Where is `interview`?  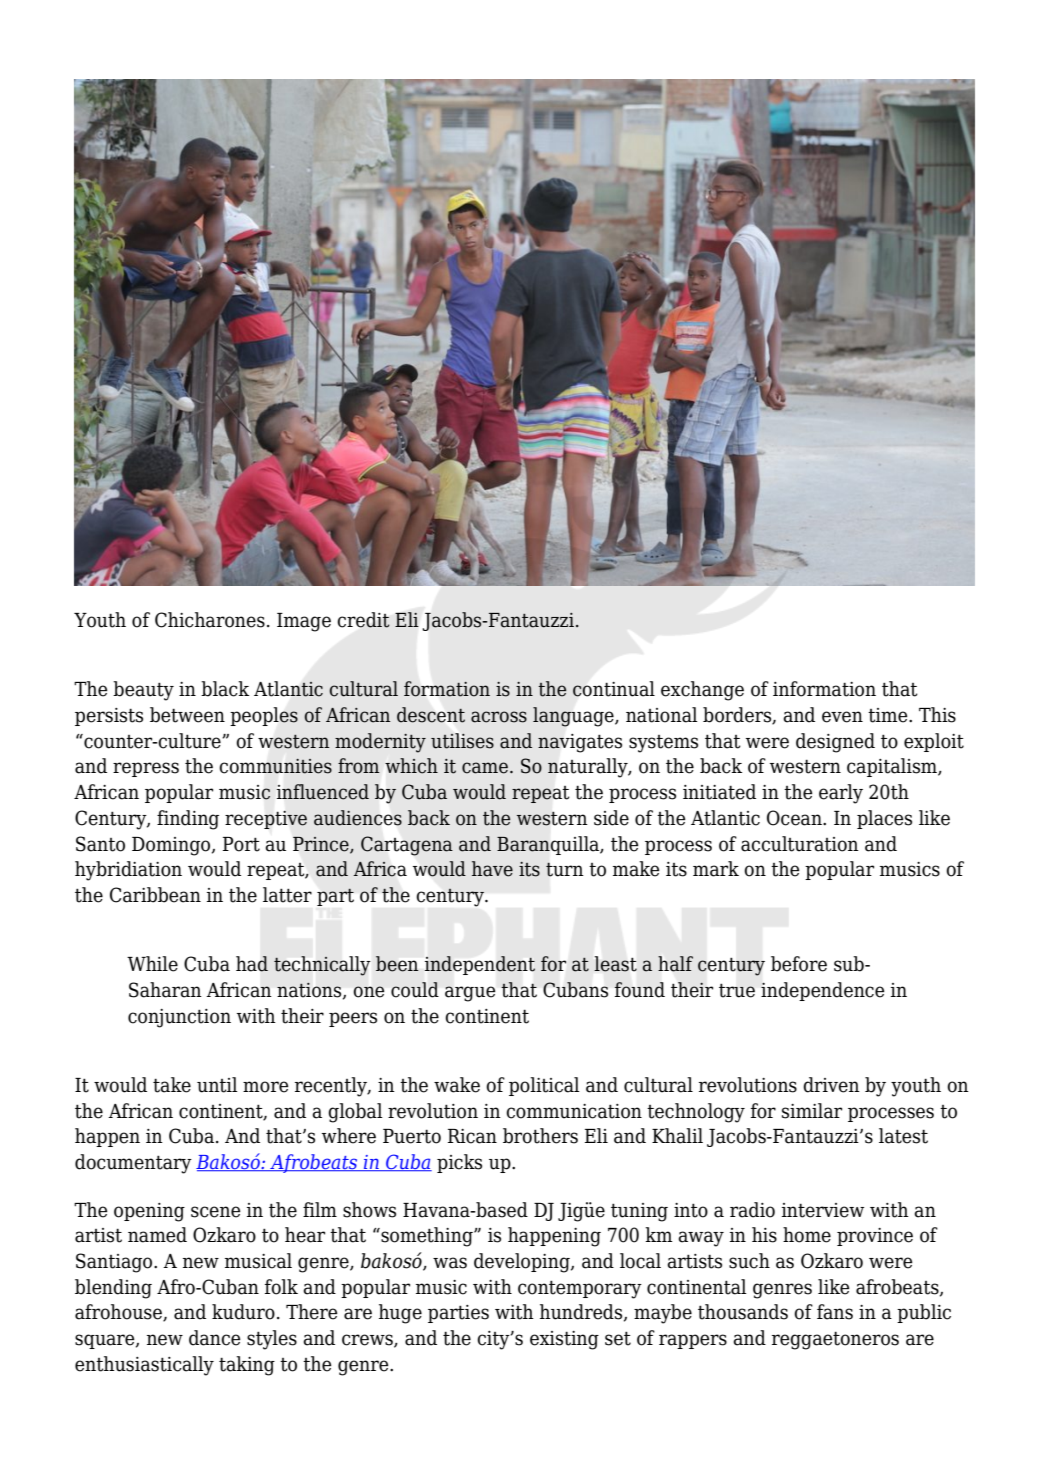
interview is located at coordinates (823, 1210).
